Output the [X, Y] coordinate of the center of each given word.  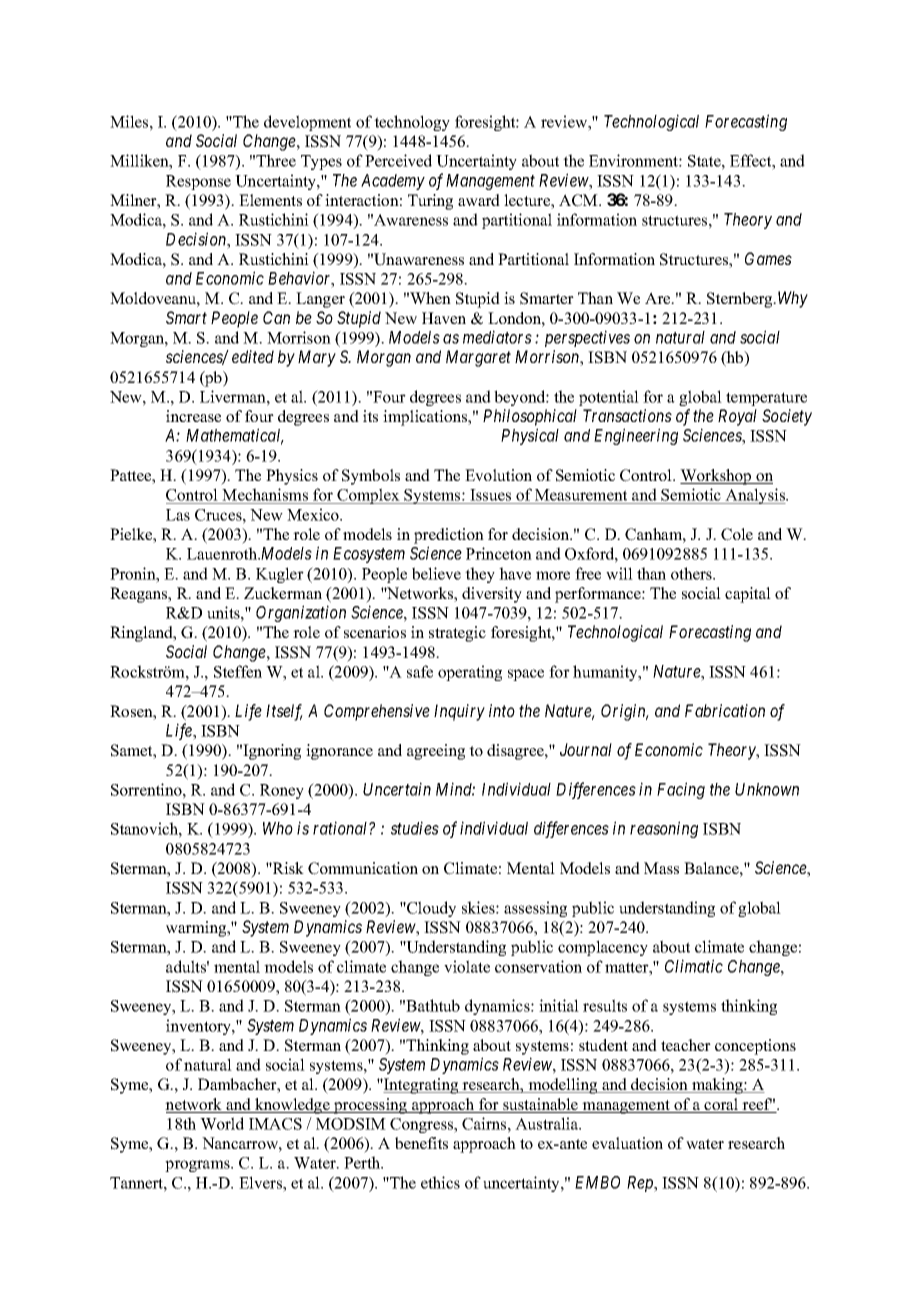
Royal [737, 417]
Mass [661, 868]
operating [470, 673]
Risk [287, 868]
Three [276, 160]
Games [768, 258]
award [479, 200]
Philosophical [530, 417]
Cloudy [430, 909]
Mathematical [235, 436]
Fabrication [725, 710]
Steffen [238, 671]
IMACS [275, 1124]
